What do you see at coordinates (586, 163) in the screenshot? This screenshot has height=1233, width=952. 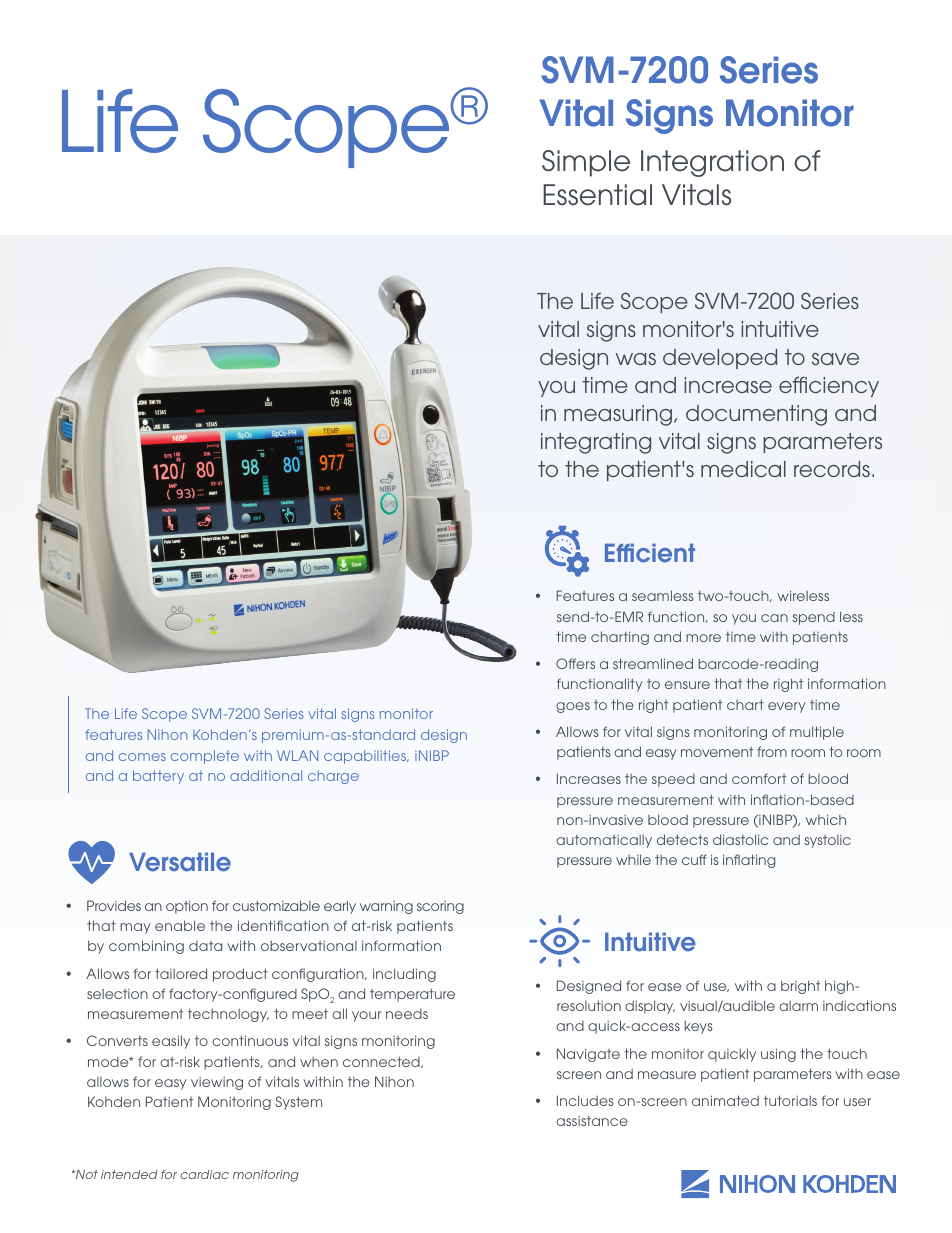 I see `Simple` at bounding box center [586, 163].
